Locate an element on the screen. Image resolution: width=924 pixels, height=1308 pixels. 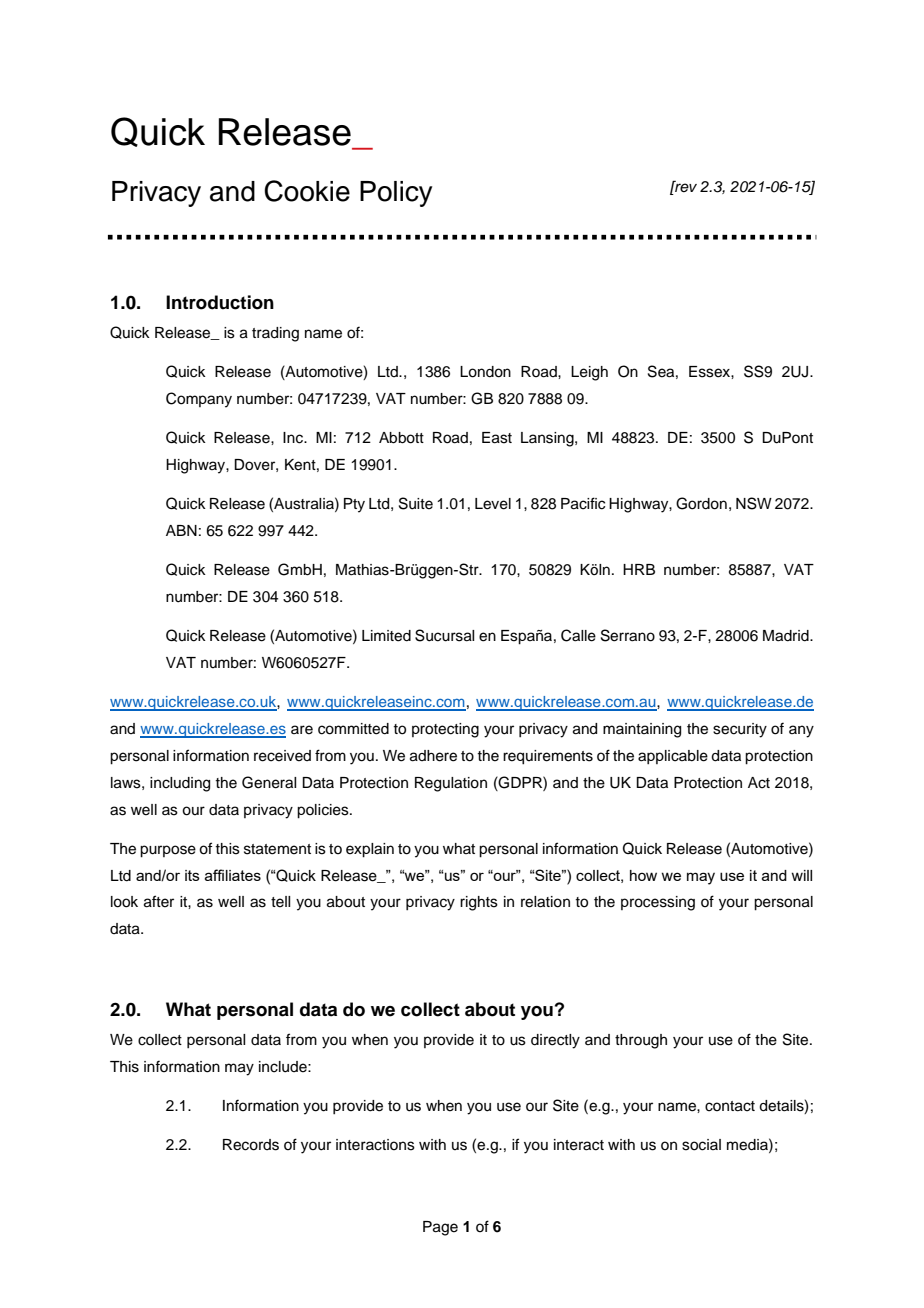
Introduction is located at coordinates (220, 302).
